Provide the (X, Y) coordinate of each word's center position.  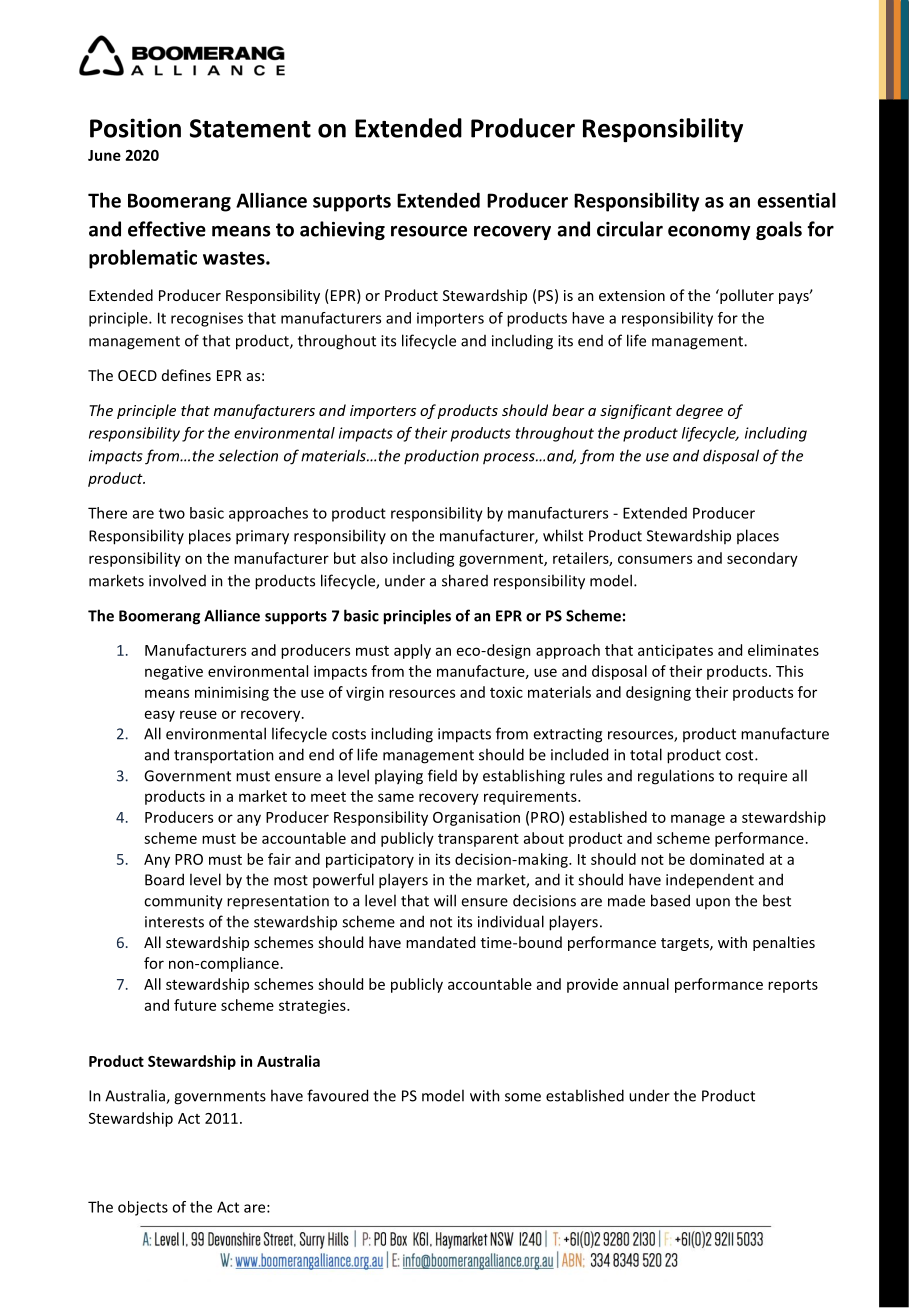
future (195, 1005)
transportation (224, 756)
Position (135, 128)
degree (699, 411)
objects (143, 1208)
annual (646, 984)
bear (568, 410)
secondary (762, 559)
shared (465, 580)
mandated (440, 942)
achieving (342, 230)
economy (709, 233)
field (442, 775)
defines (186, 375)
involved (177, 580)
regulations (676, 777)
